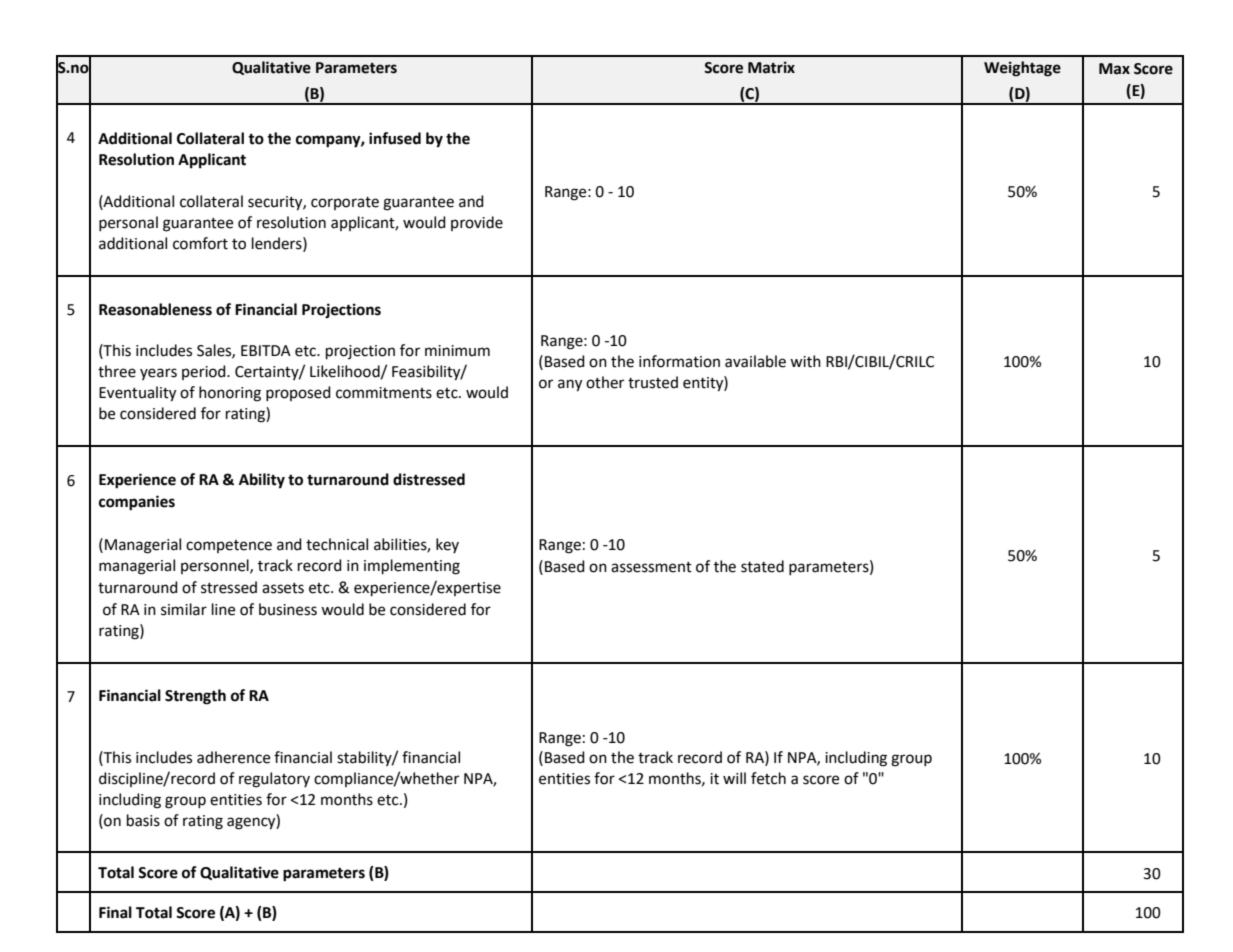  Describe the element at coordinates (805, 361) in the screenshot. I see `with` at that location.
